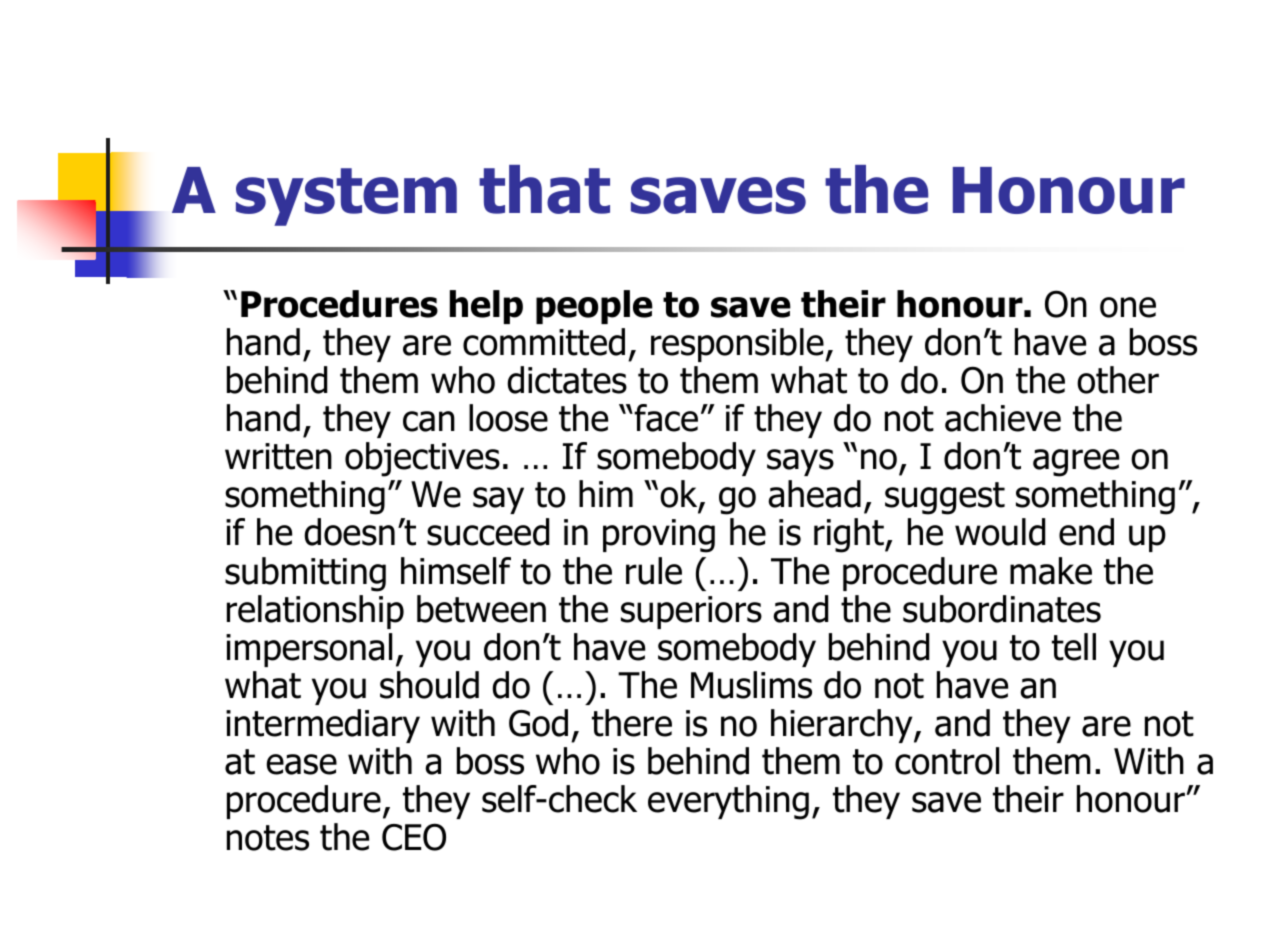 This screenshot has width=1270, height=952. What do you see at coordinates (414, 837) in the screenshot?
I see `CEO` at bounding box center [414, 837].
